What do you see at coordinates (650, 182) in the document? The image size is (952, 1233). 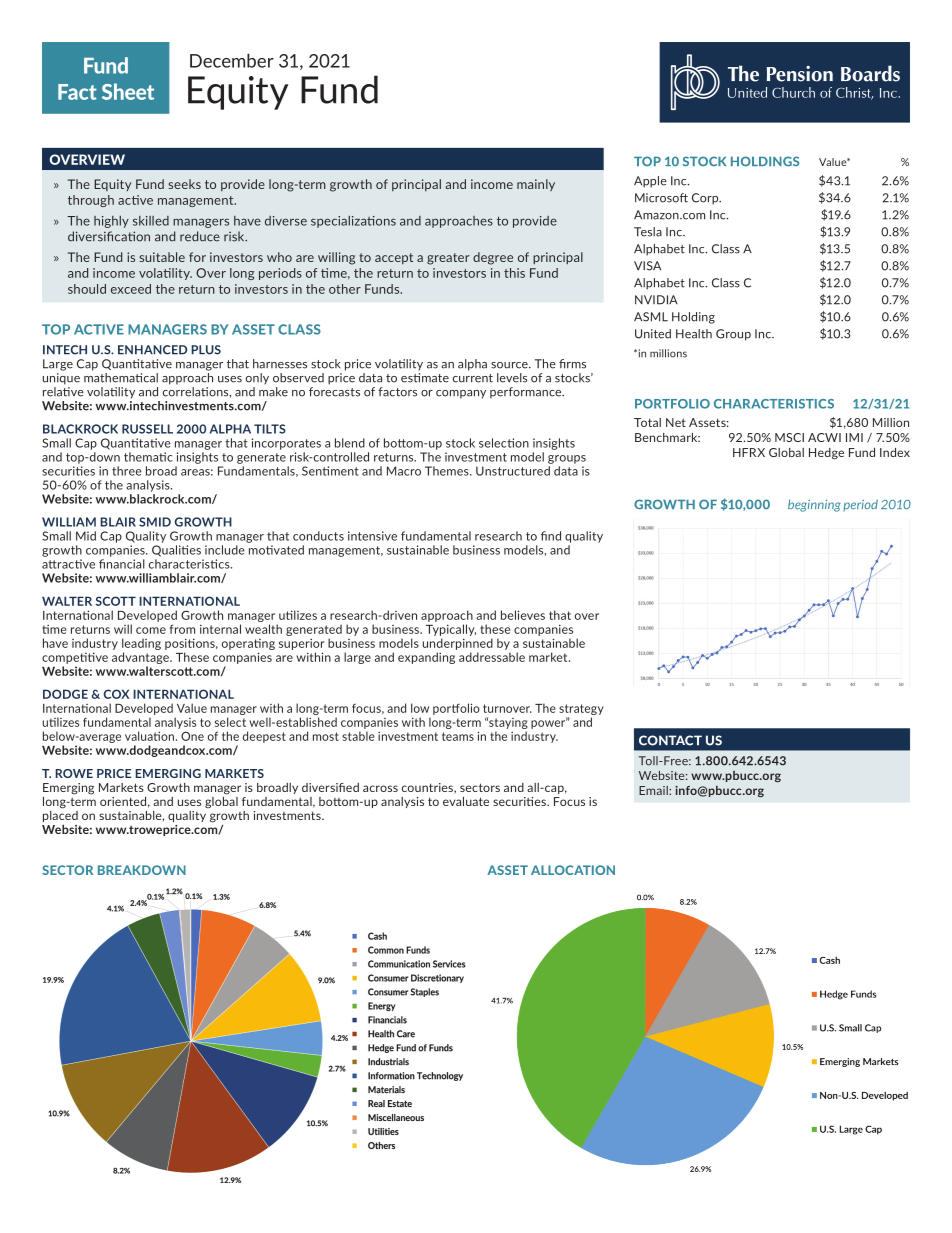 I see `Apple` at bounding box center [650, 182].
